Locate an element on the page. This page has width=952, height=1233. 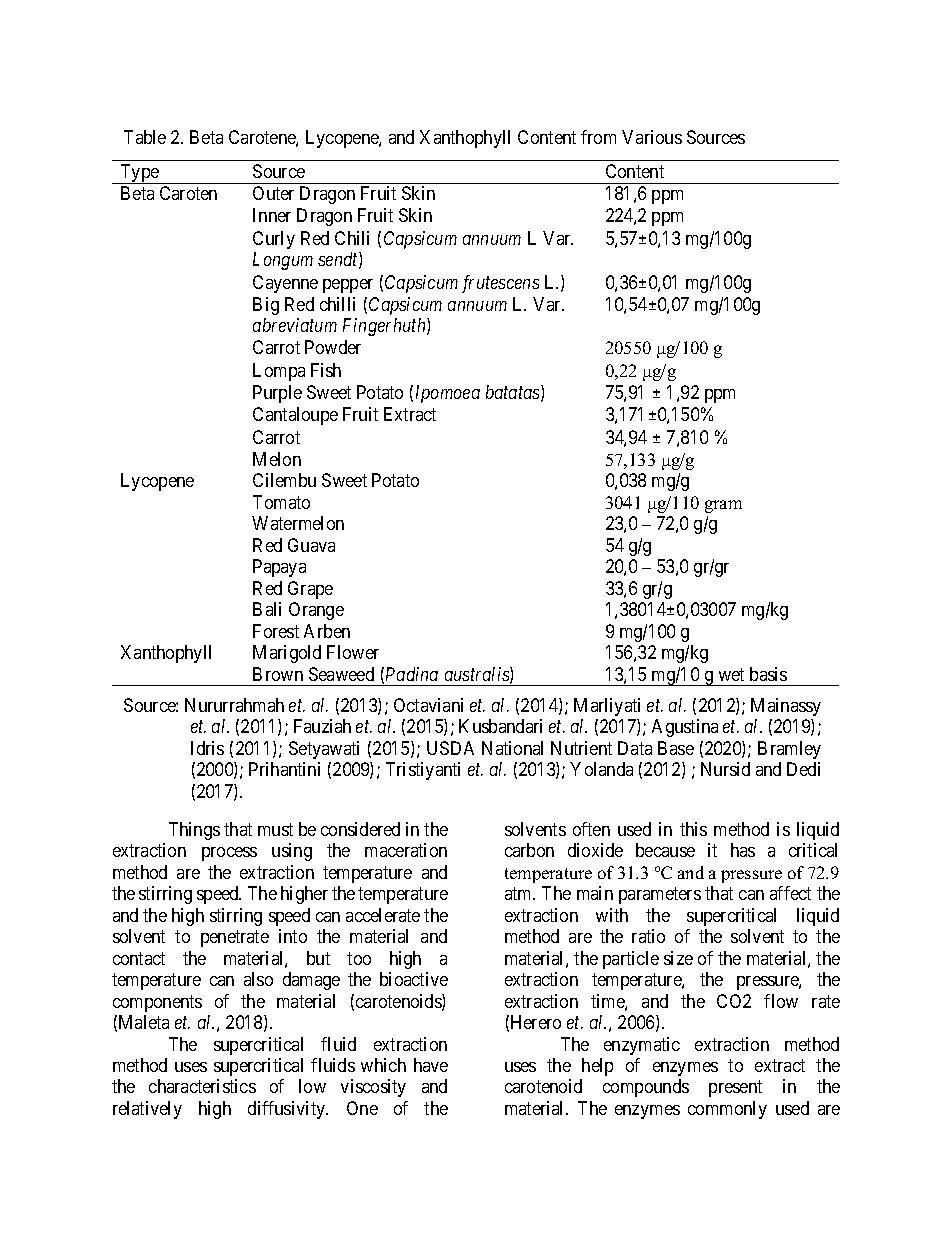
wet is located at coordinates (731, 674).
